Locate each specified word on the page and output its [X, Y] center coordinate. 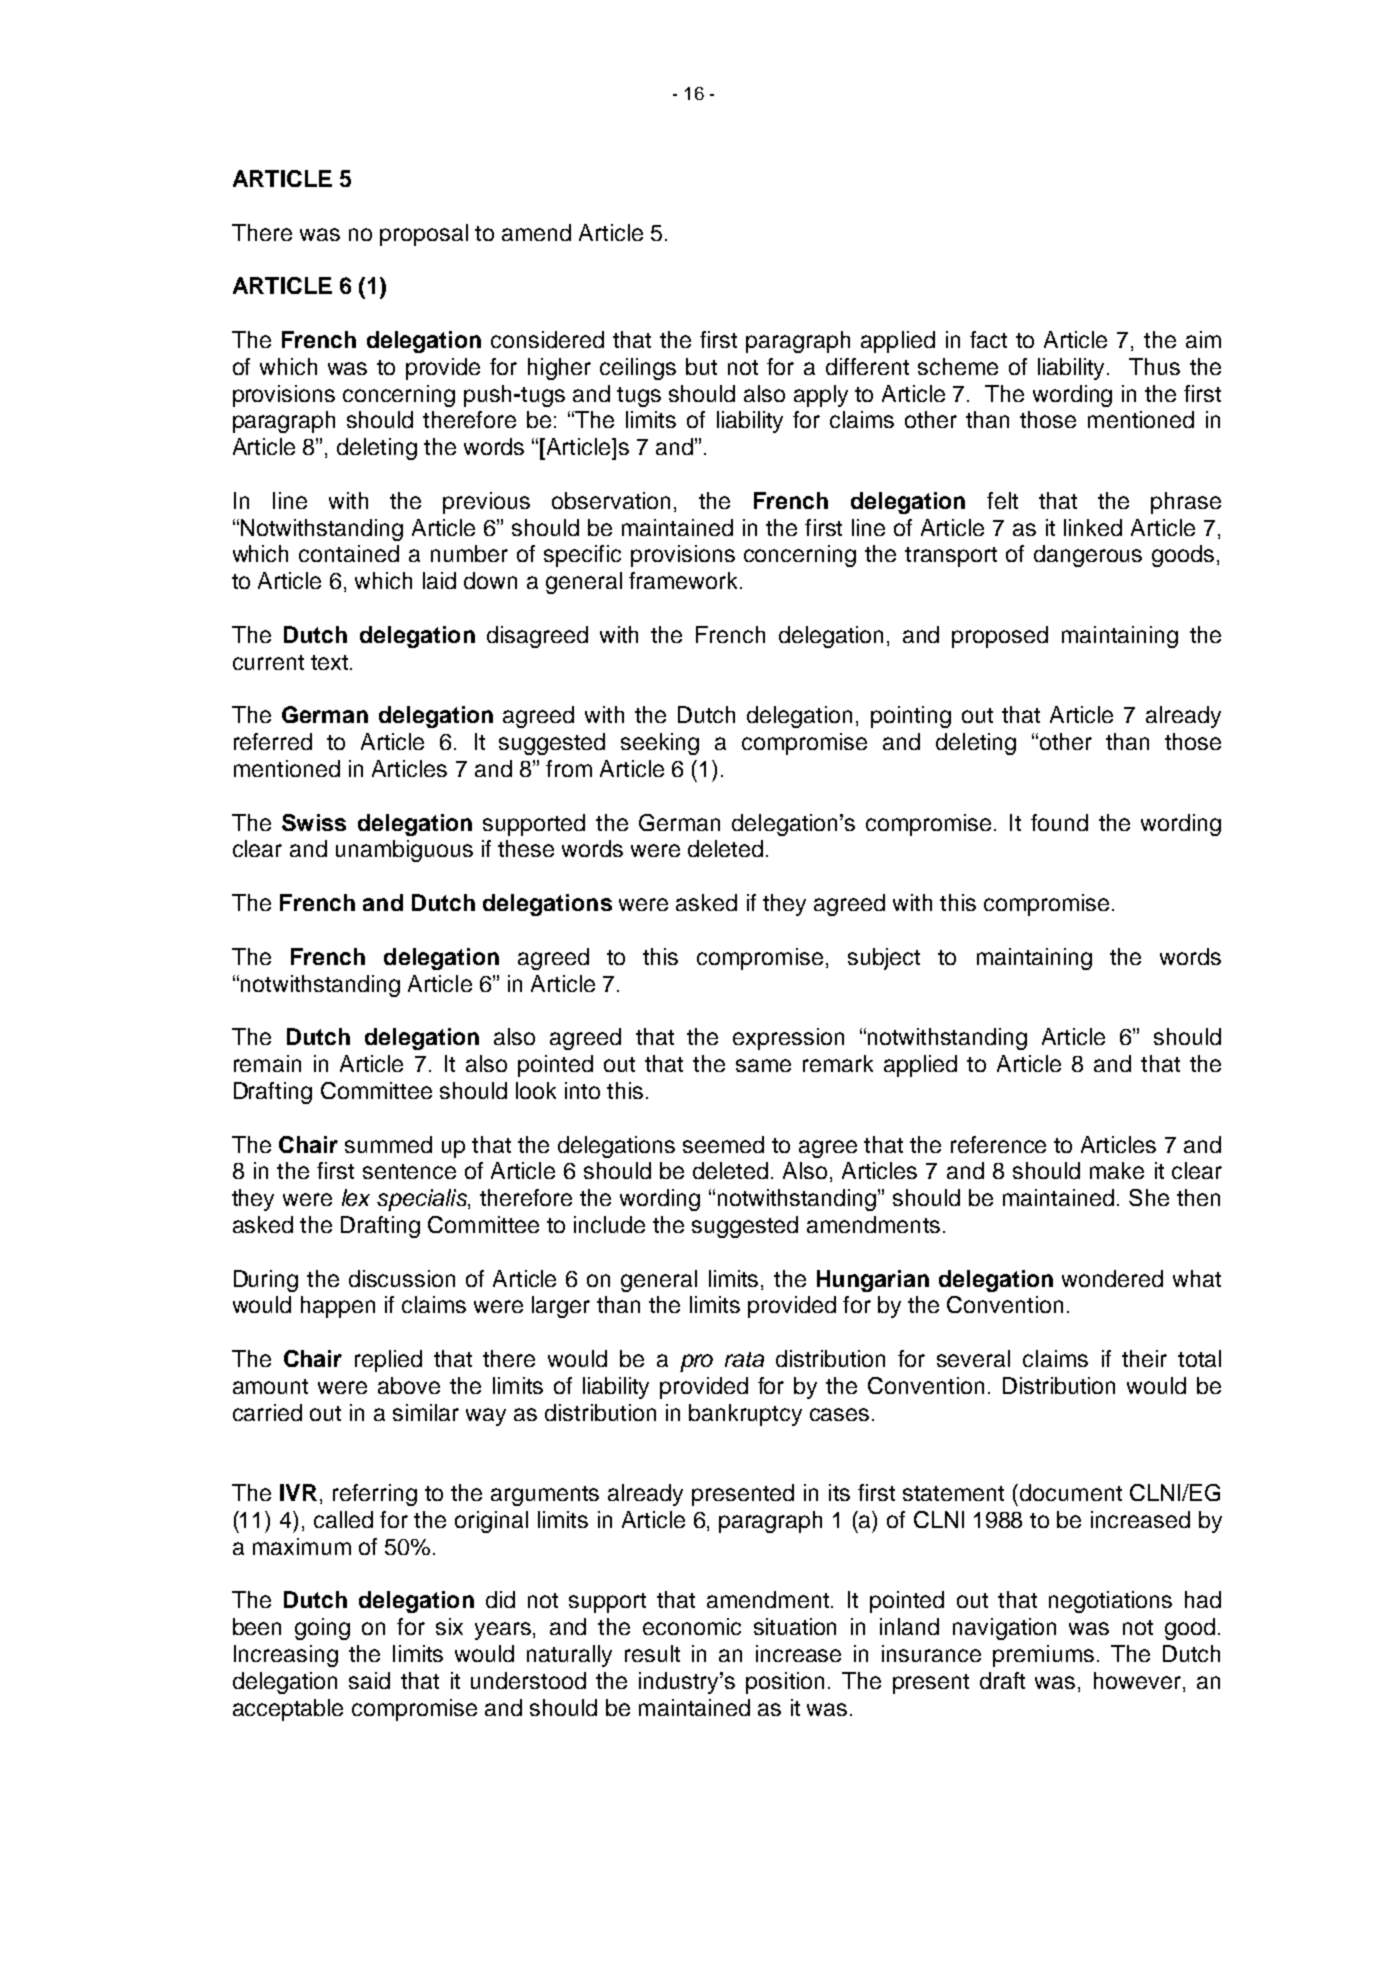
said [369, 1680]
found [1059, 822]
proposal [424, 235]
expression [788, 1039]
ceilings [638, 369]
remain [267, 1063]
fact [988, 339]
